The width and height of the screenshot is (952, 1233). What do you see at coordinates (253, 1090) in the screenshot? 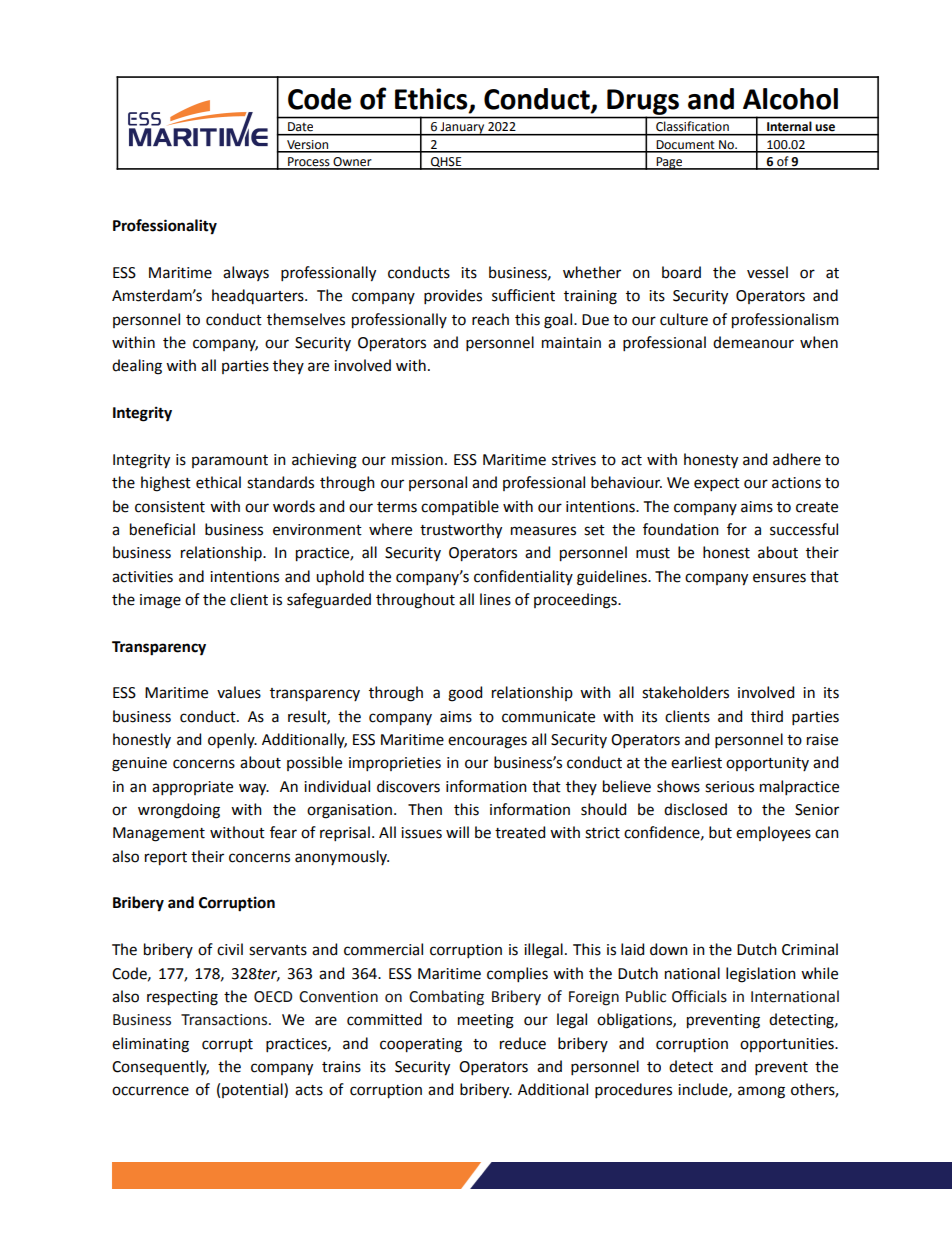
I see `potential` at bounding box center [253, 1090].
